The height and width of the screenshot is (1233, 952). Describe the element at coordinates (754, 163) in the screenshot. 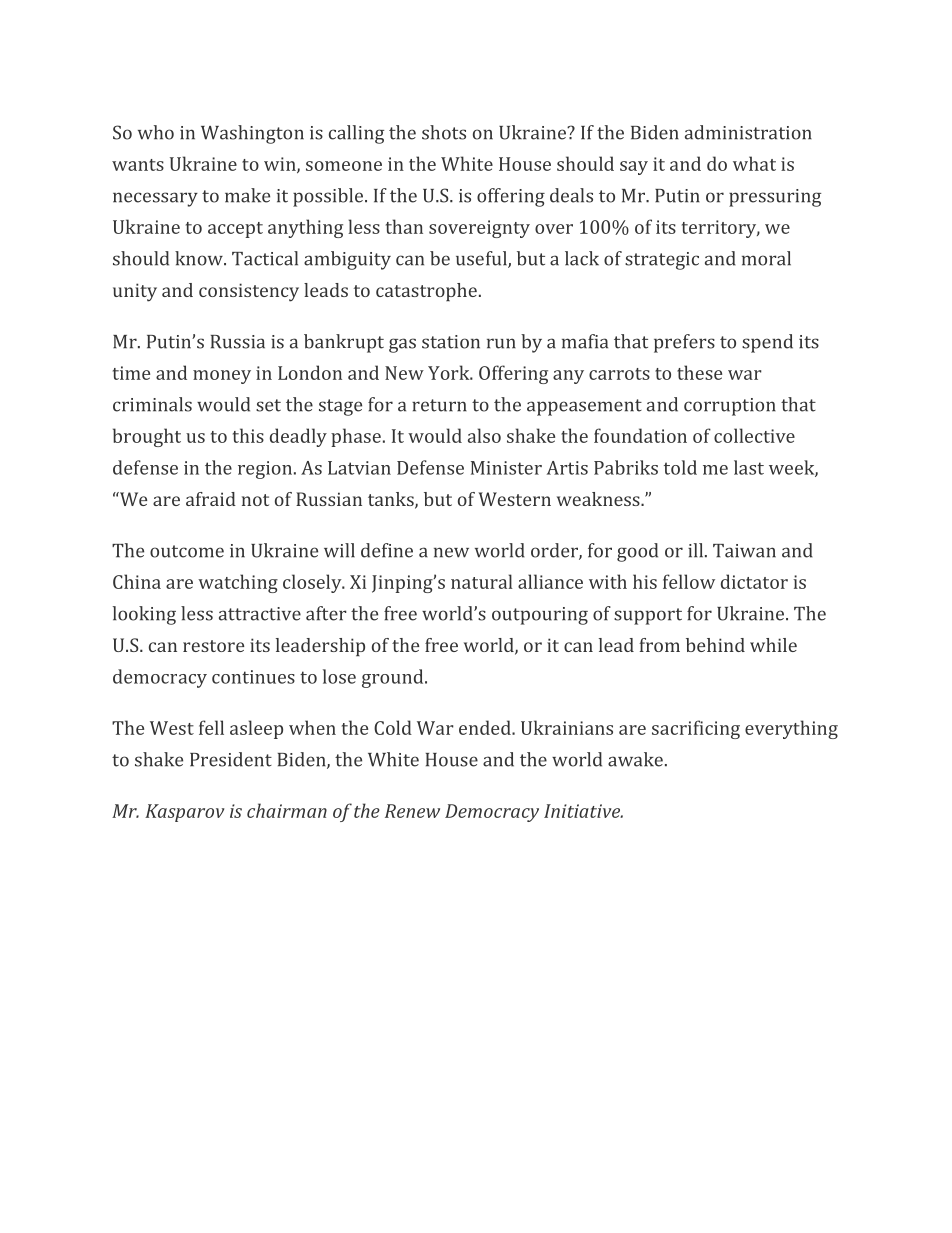

I see `what` at that location.
